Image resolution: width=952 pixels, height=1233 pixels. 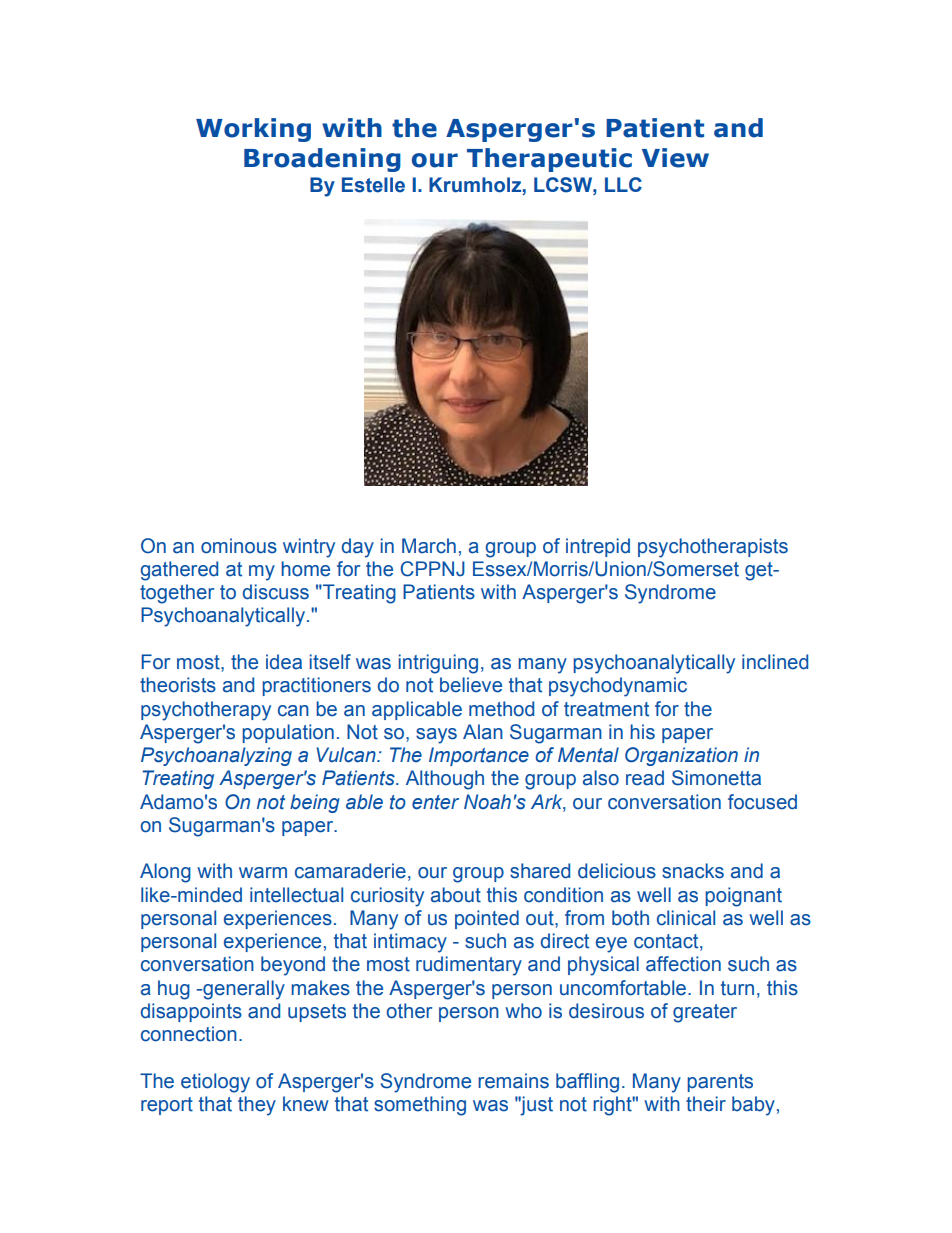 I want to click on about, so click(x=456, y=895).
